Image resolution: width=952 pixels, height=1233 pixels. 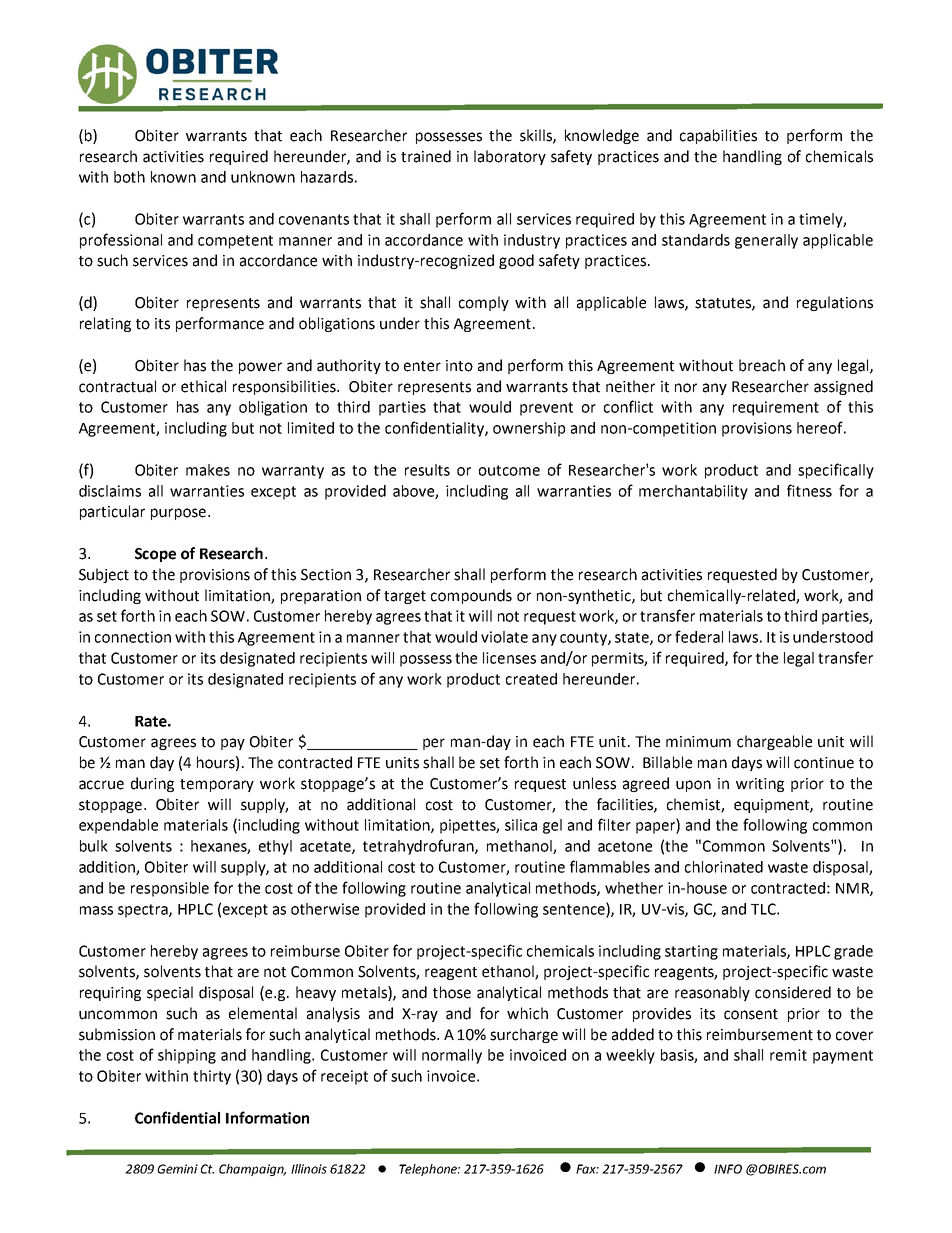 What do you see at coordinates (217, 785) in the image?
I see `temporary` at bounding box center [217, 785].
